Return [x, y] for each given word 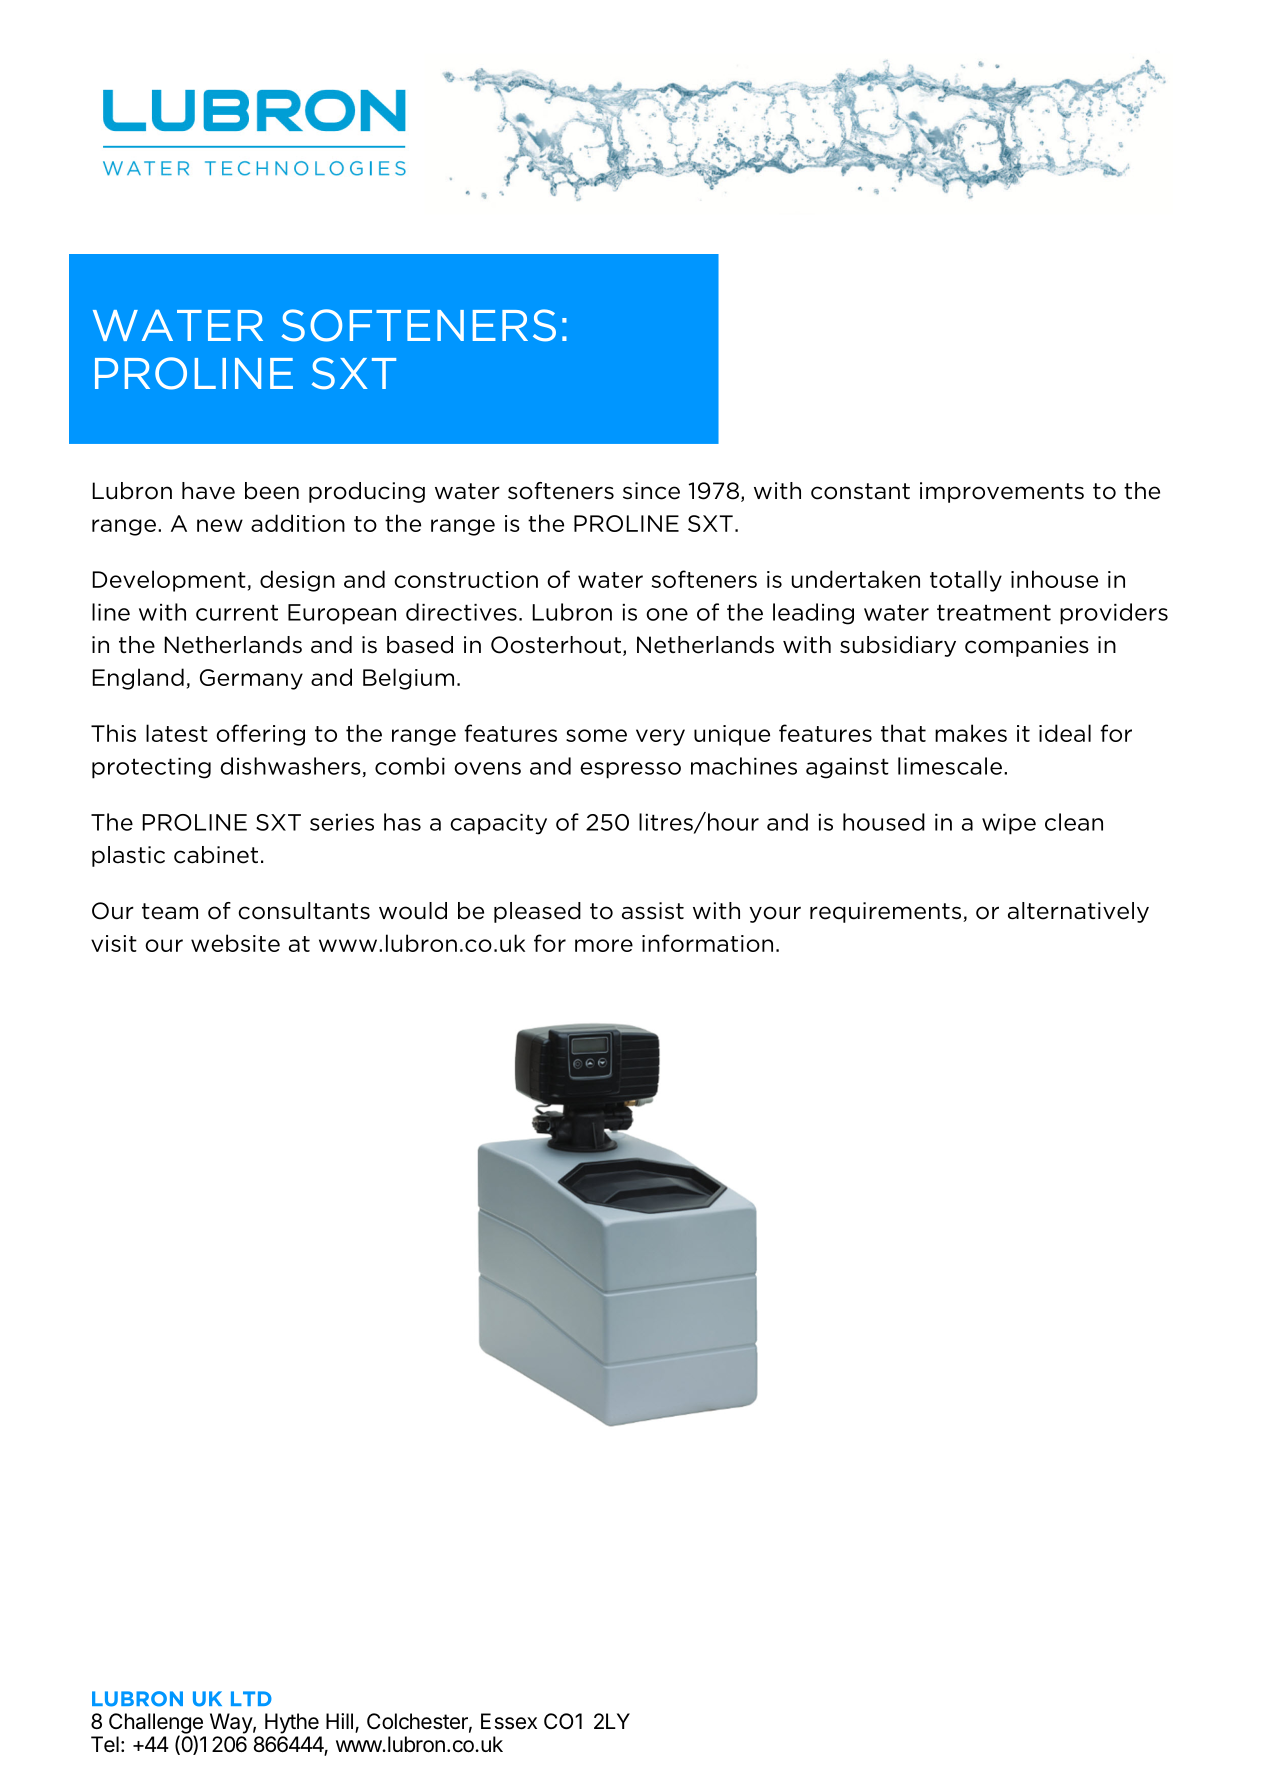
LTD [251, 1698]
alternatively [1078, 912]
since [651, 491]
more [604, 945]
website [235, 943]
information [707, 943]
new [220, 525]
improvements [1002, 492]
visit [114, 943]
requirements [887, 912]
